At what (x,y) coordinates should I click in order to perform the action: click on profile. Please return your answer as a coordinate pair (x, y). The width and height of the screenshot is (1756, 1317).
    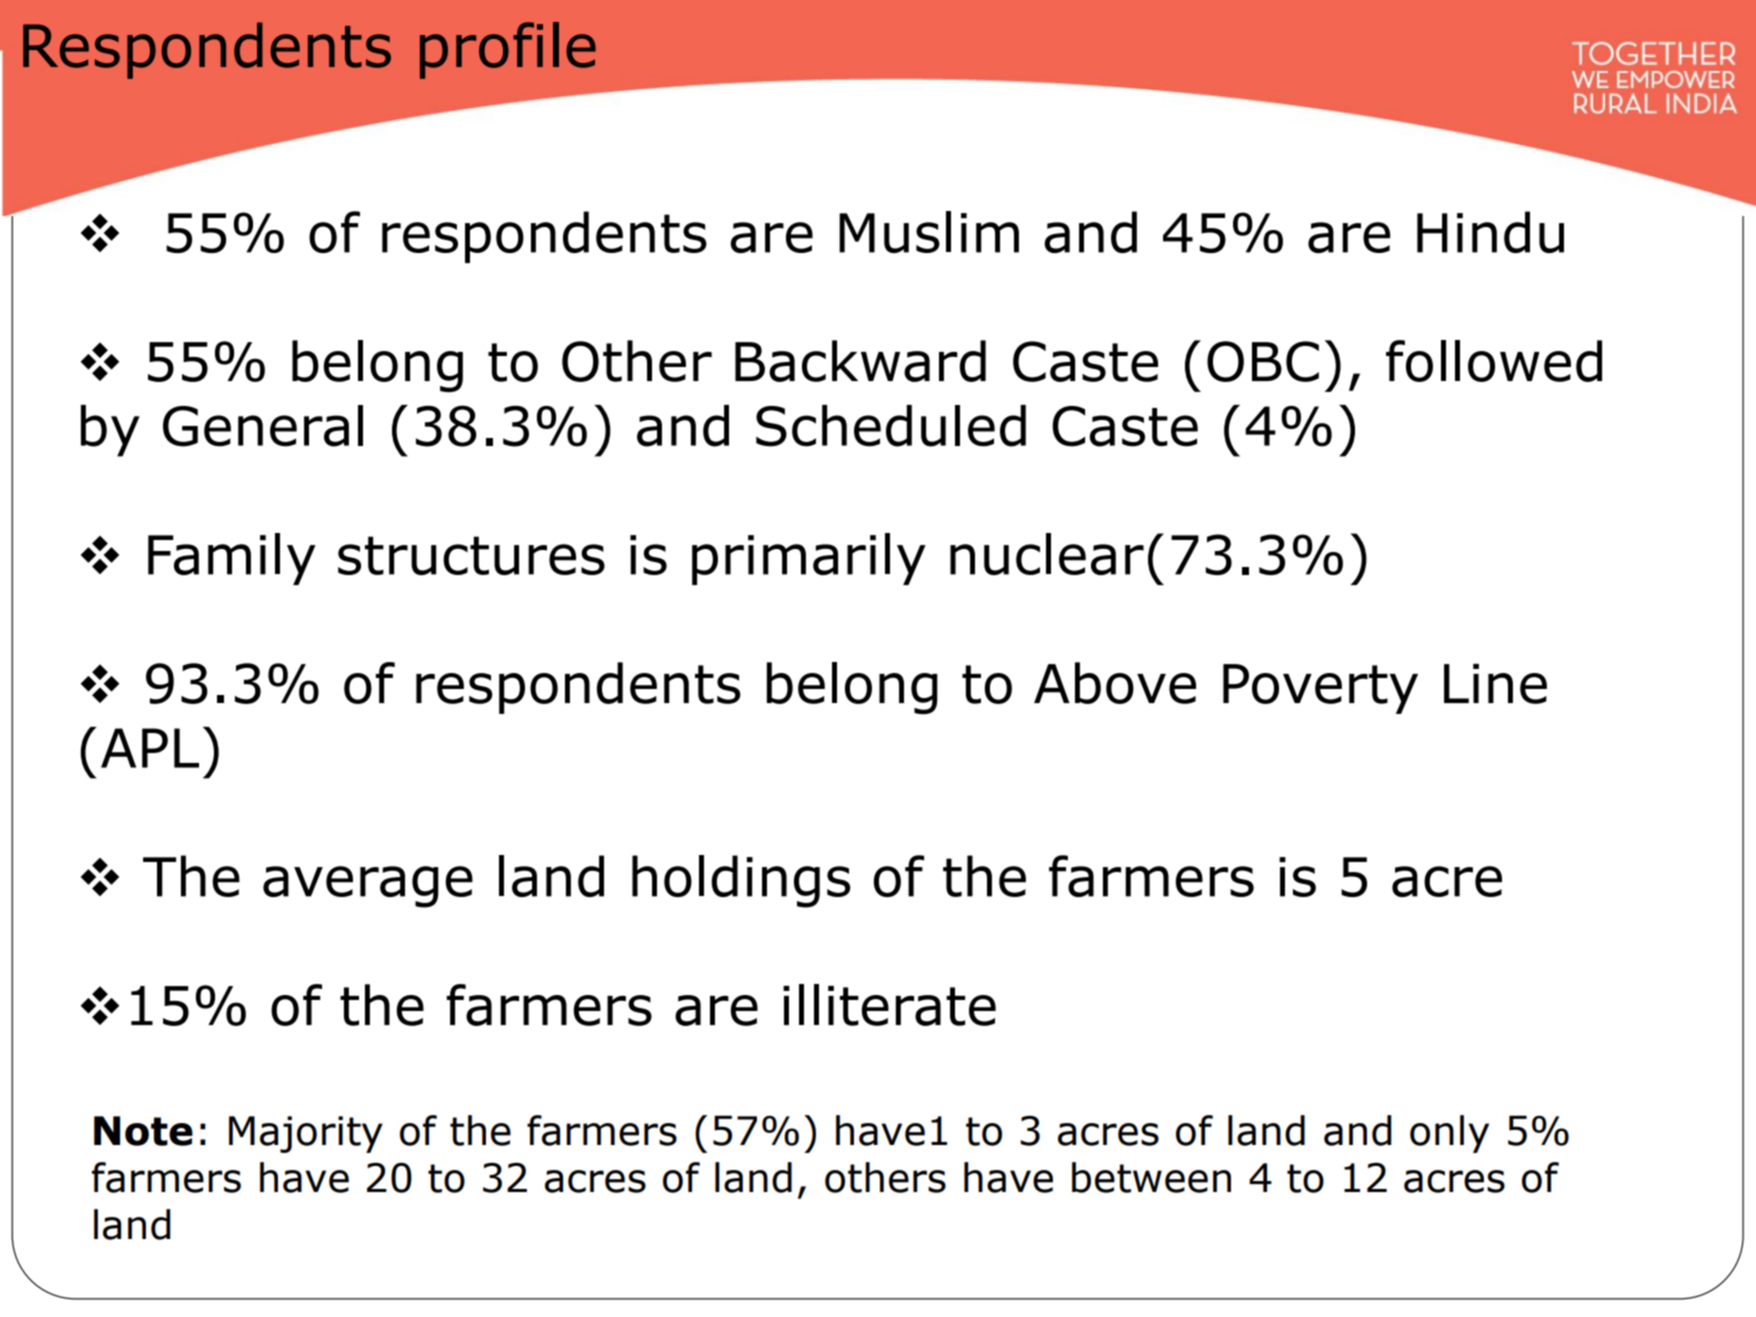
    Looking at the image, I should click on (508, 50).
